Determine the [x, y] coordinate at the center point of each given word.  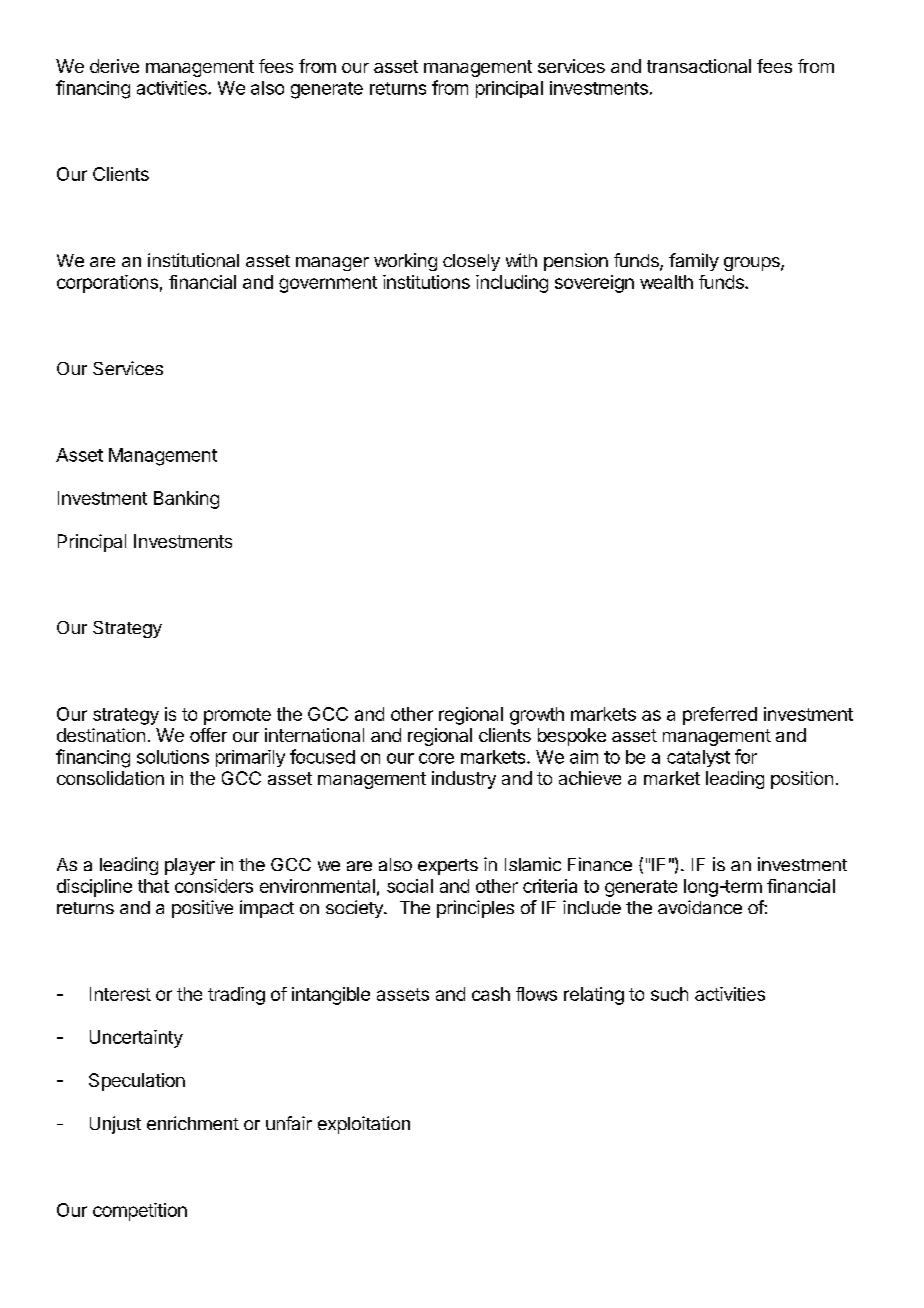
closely [471, 262]
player [190, 866]
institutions [426, 282]
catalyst [698, 758]
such [669, 994]
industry [464, 780]
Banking [186, 500]
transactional [699, 66]
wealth [666, 282]
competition [140, 1212]
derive [114, 66]
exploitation [364, 1125]
